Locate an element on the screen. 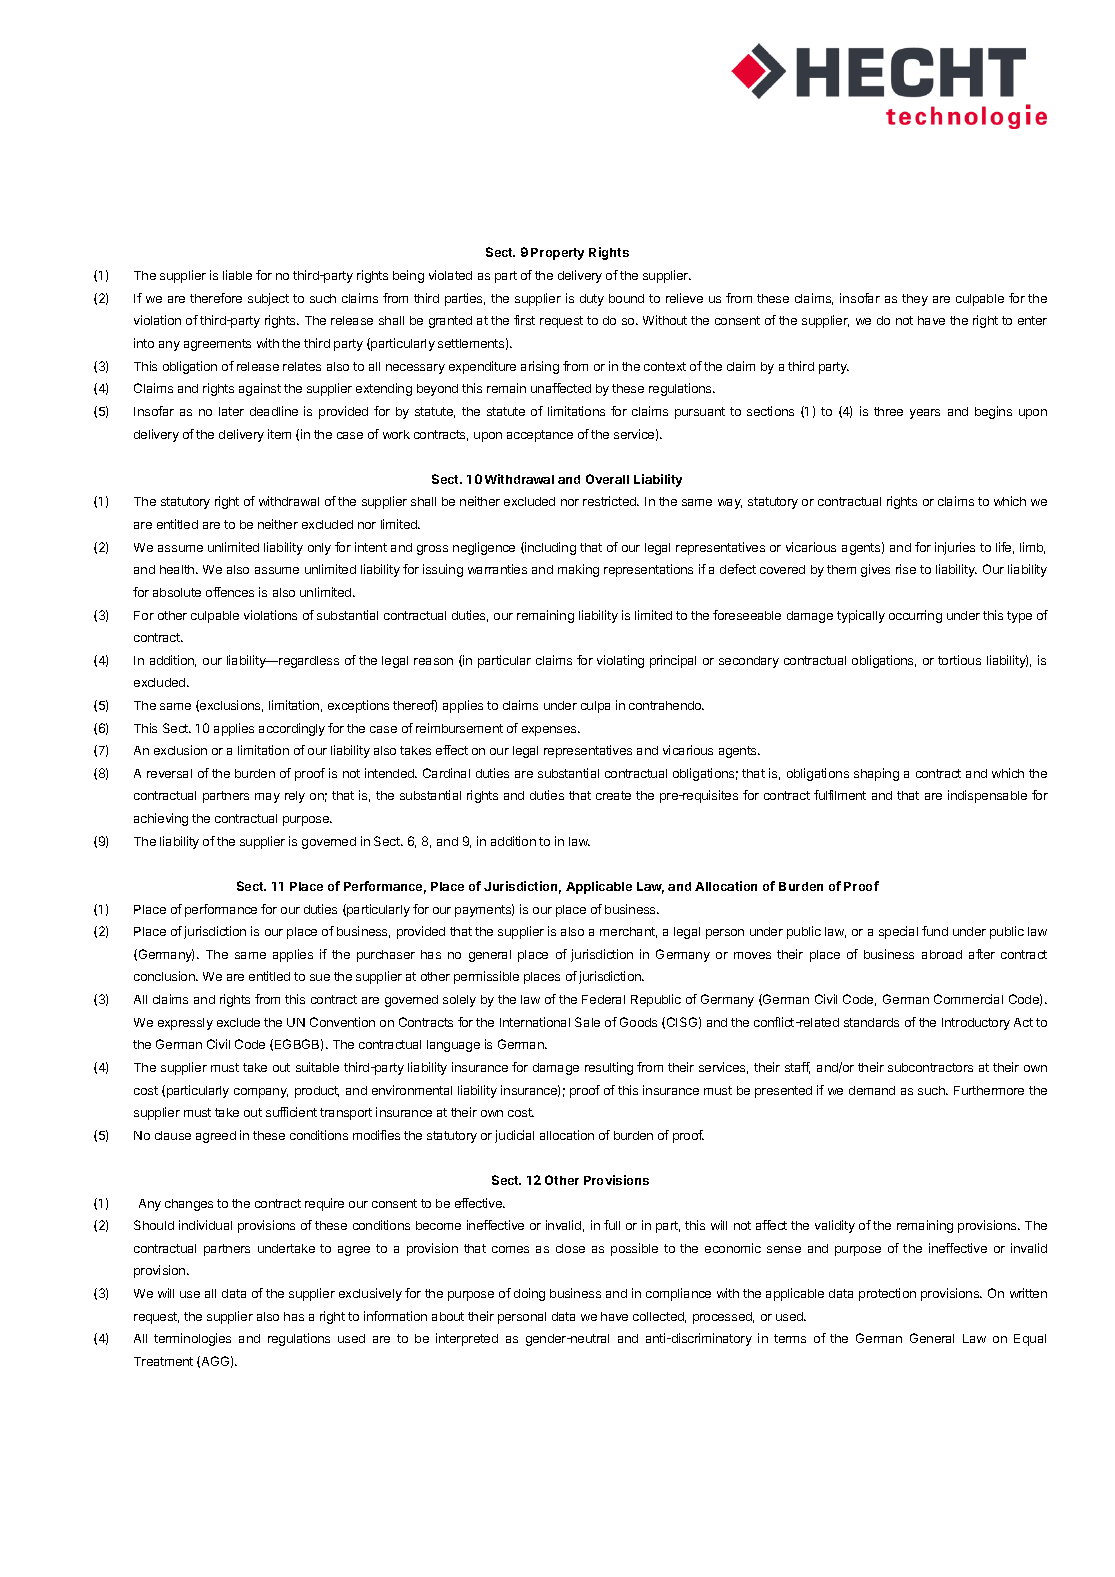 Image resolution: width=1115 pixels, height=1577 pixels. collected is located at coordinates (659, 1317).
